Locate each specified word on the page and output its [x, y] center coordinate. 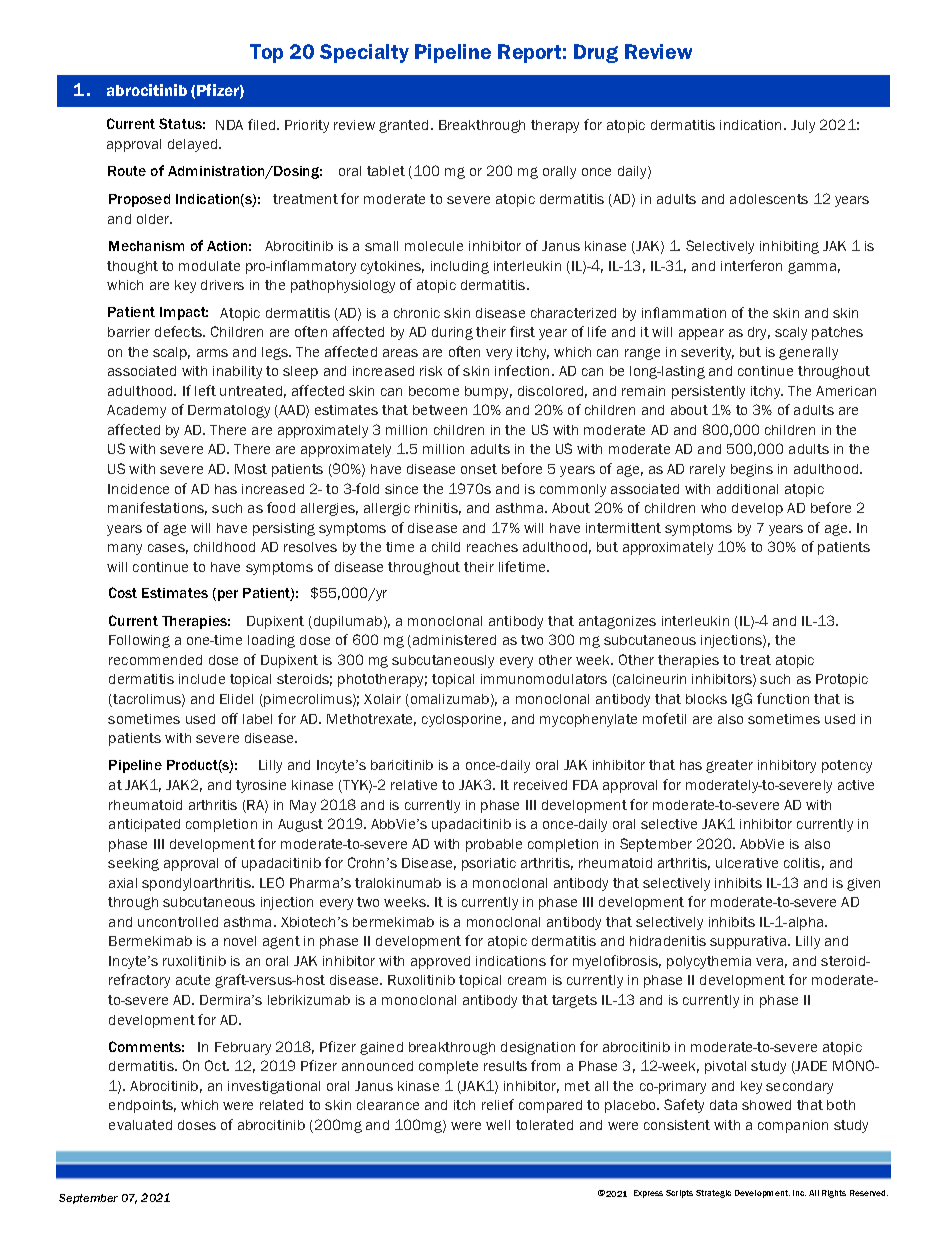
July [803, 126]
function [783, 698]
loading [271, 641]
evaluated [140, 1125]
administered [454, 640]
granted [403, 126]
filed [263, 124]
